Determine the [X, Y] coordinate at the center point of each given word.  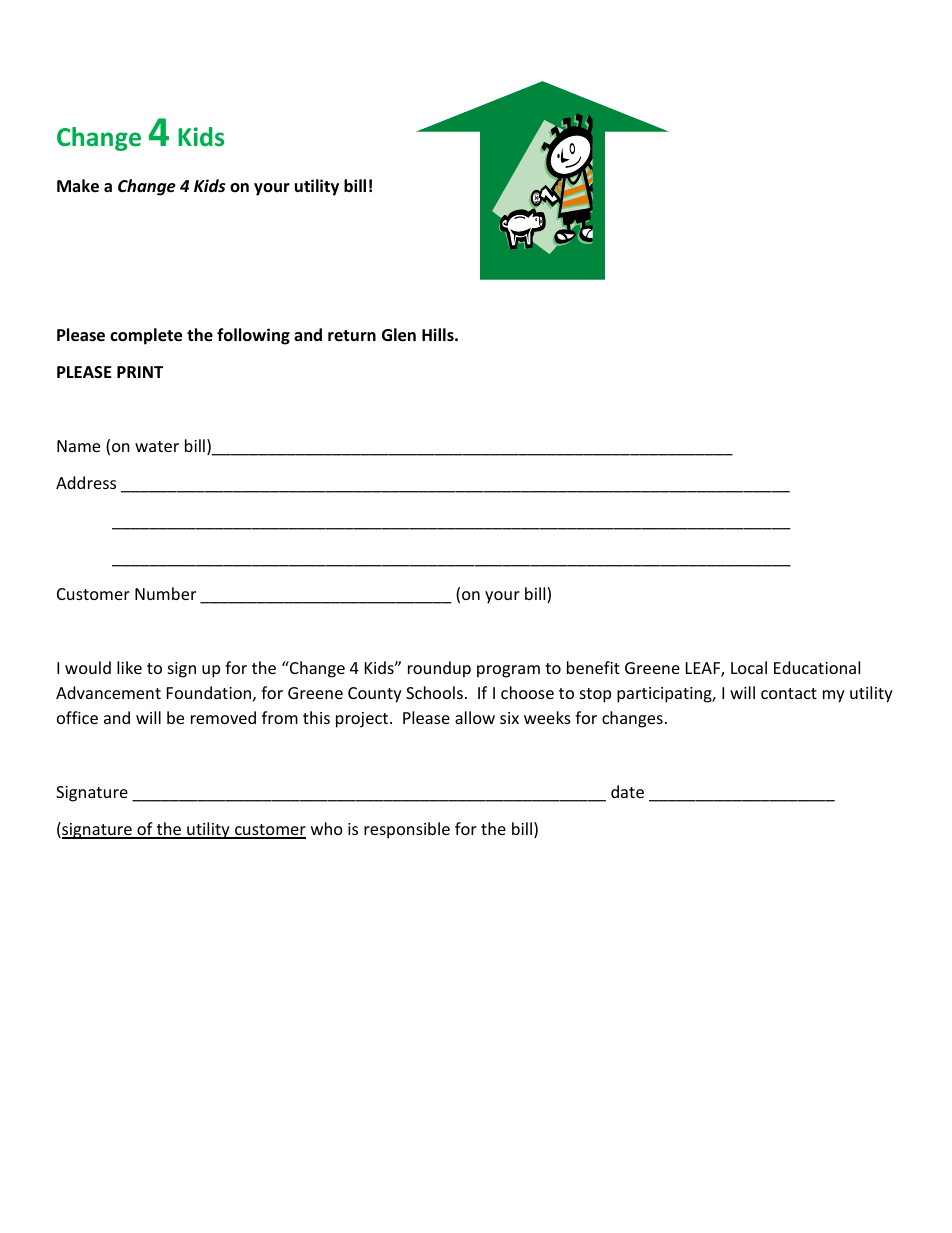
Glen [399, 335]
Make [78, 186]
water [157, 446]
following [253, 336]
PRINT [140, 372]
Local [749, 667]
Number [165, 593]
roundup [439, 669]
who [327, 828]
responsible [407, 830]
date [627, 791]
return [352, 335]
